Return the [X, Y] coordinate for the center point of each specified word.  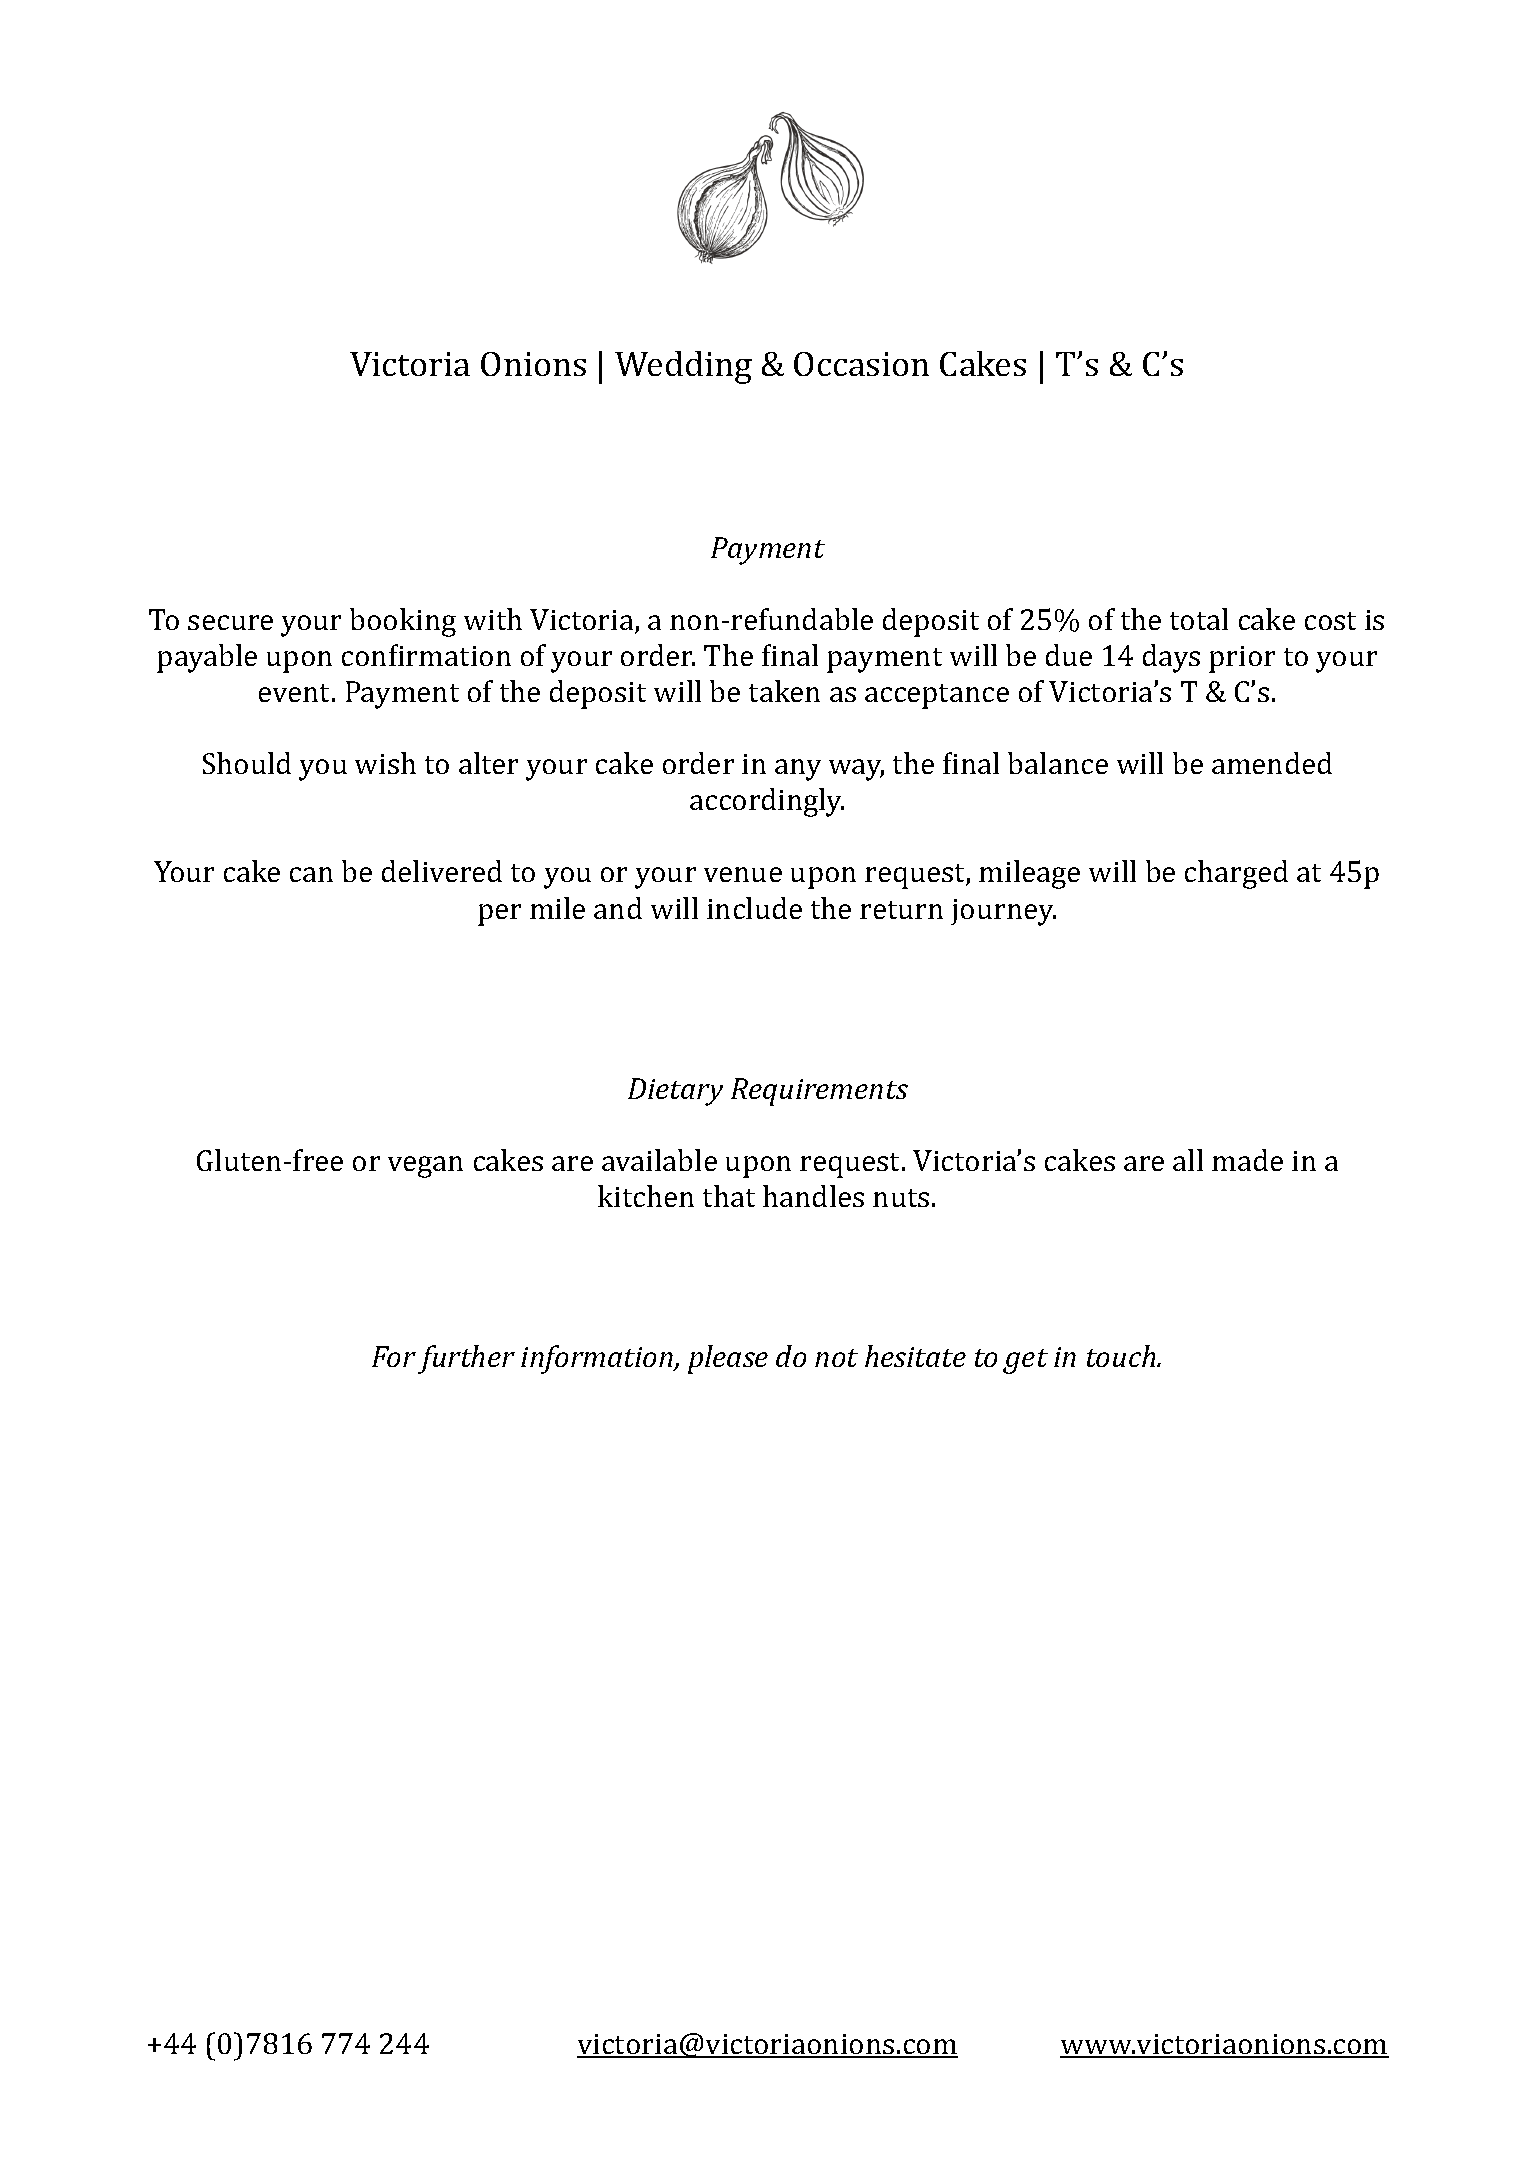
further [466, 1359]
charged [1236, 874]
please [728, 1359]
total [1199, 619]
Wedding [683, 367]
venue [743, 874]
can [311, 874]
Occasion [861, 364]
